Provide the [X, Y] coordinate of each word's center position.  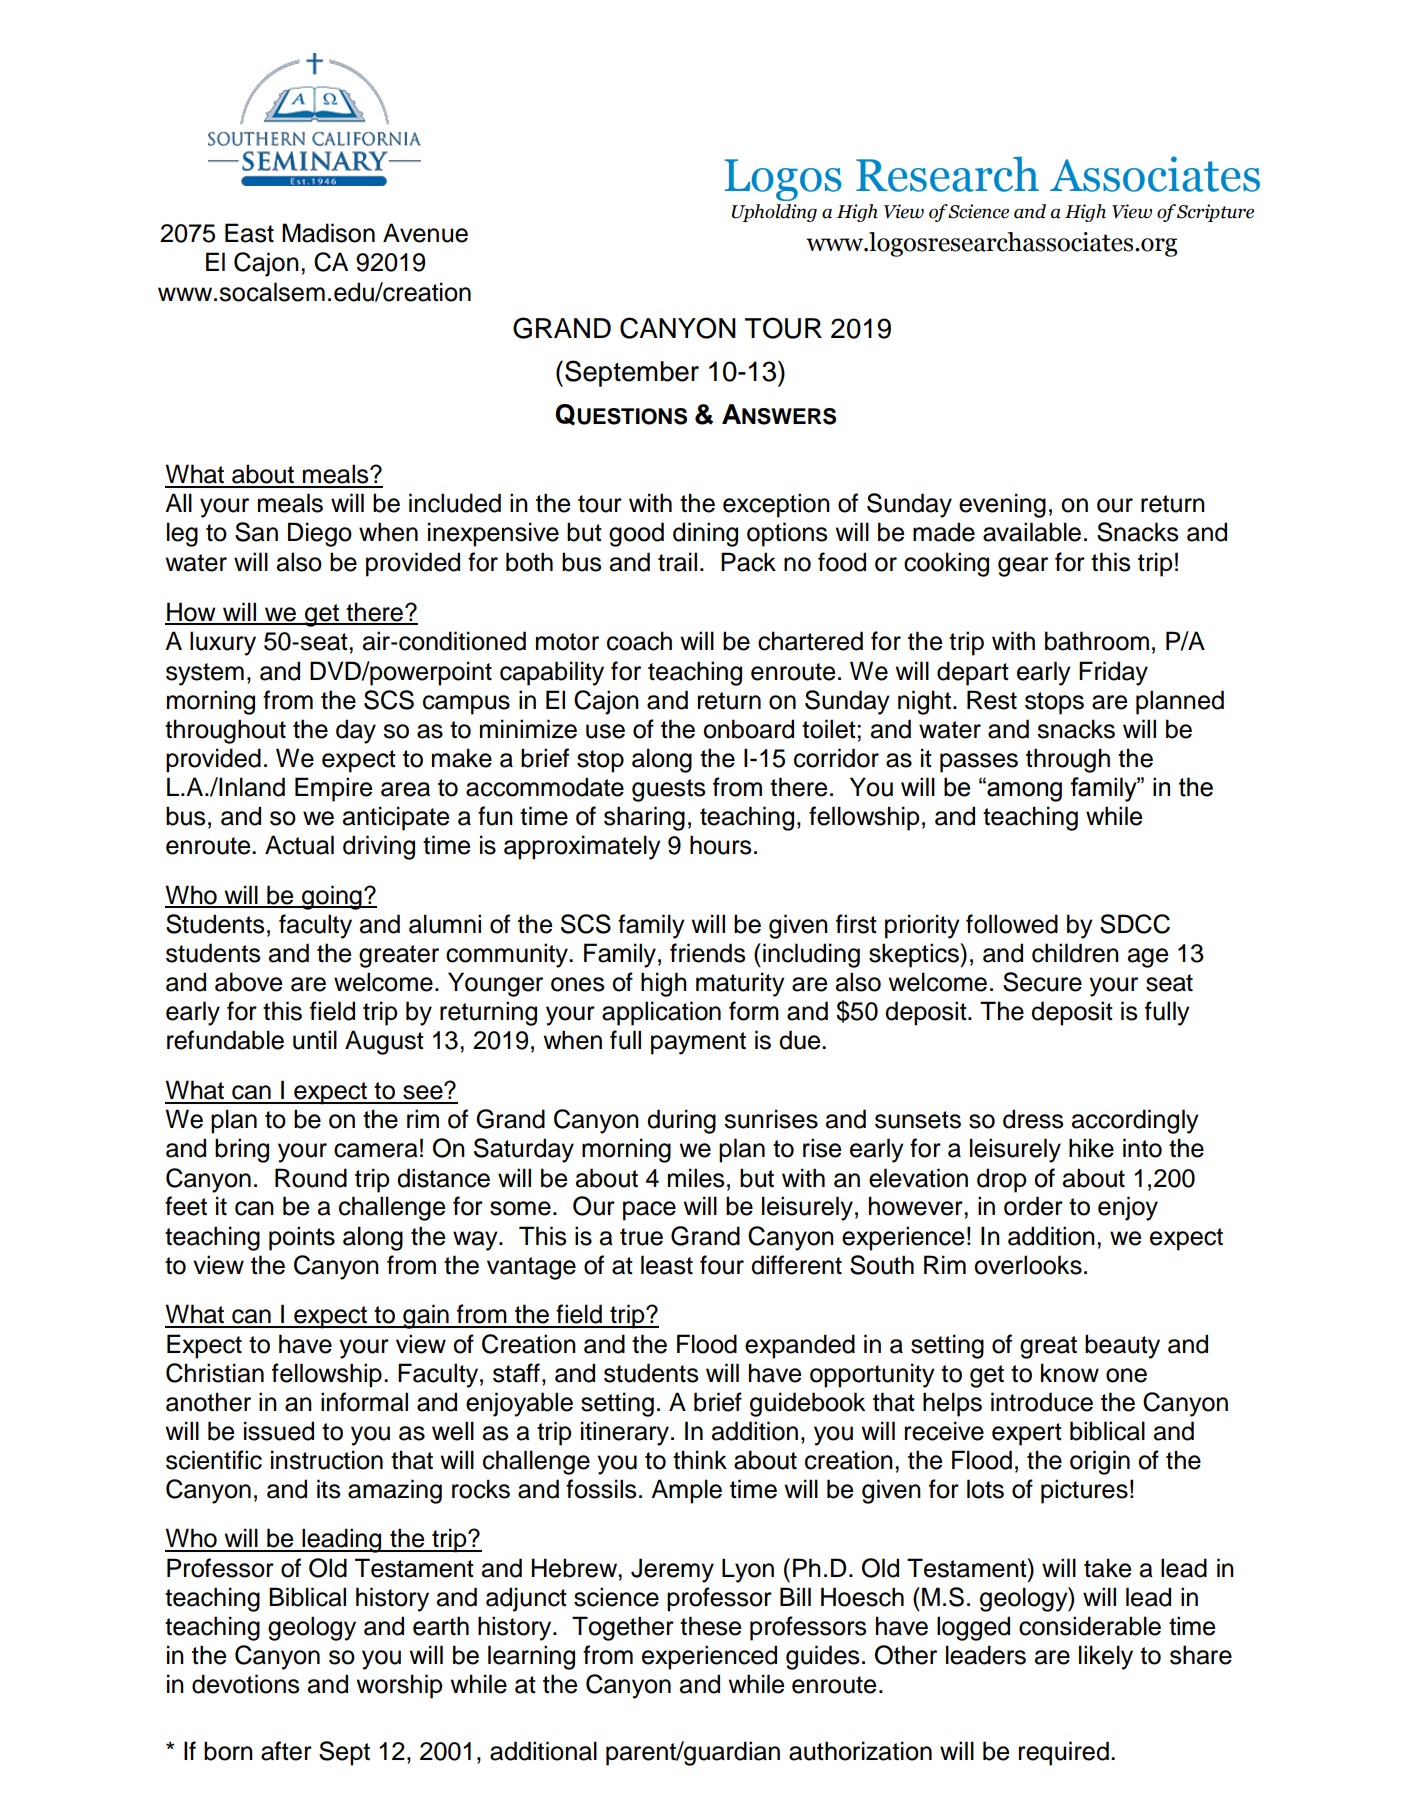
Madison [328, 233]
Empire [333, 789]
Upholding [774, 213]
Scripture [1215, 213]
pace [649, 1211]
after [286, 1751]
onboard [748, 729]
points [302, 1238]
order [1033, 1206]
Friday [1113, 673]
